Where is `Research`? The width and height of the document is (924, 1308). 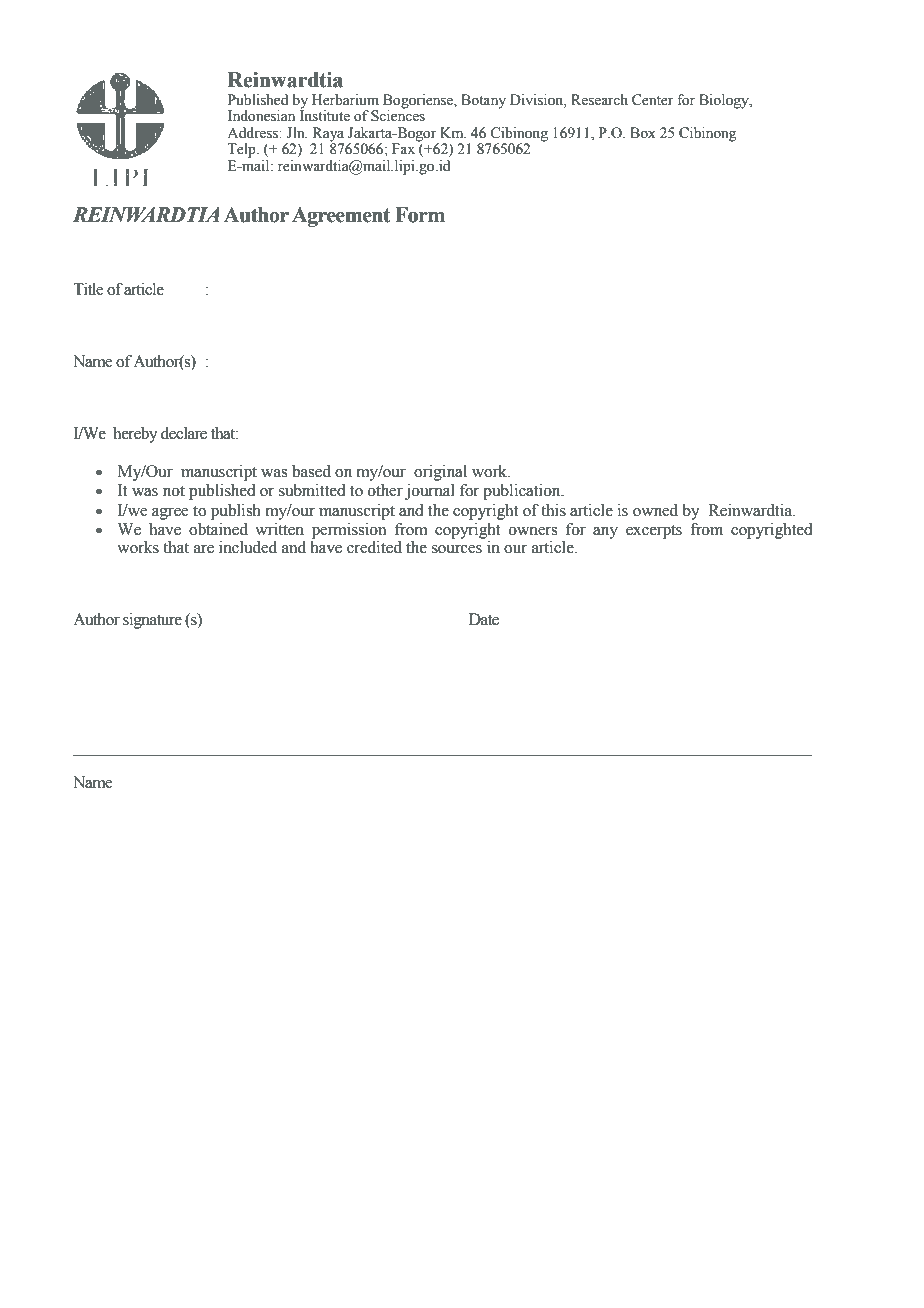
Research is located at coordinates (599, 100).
